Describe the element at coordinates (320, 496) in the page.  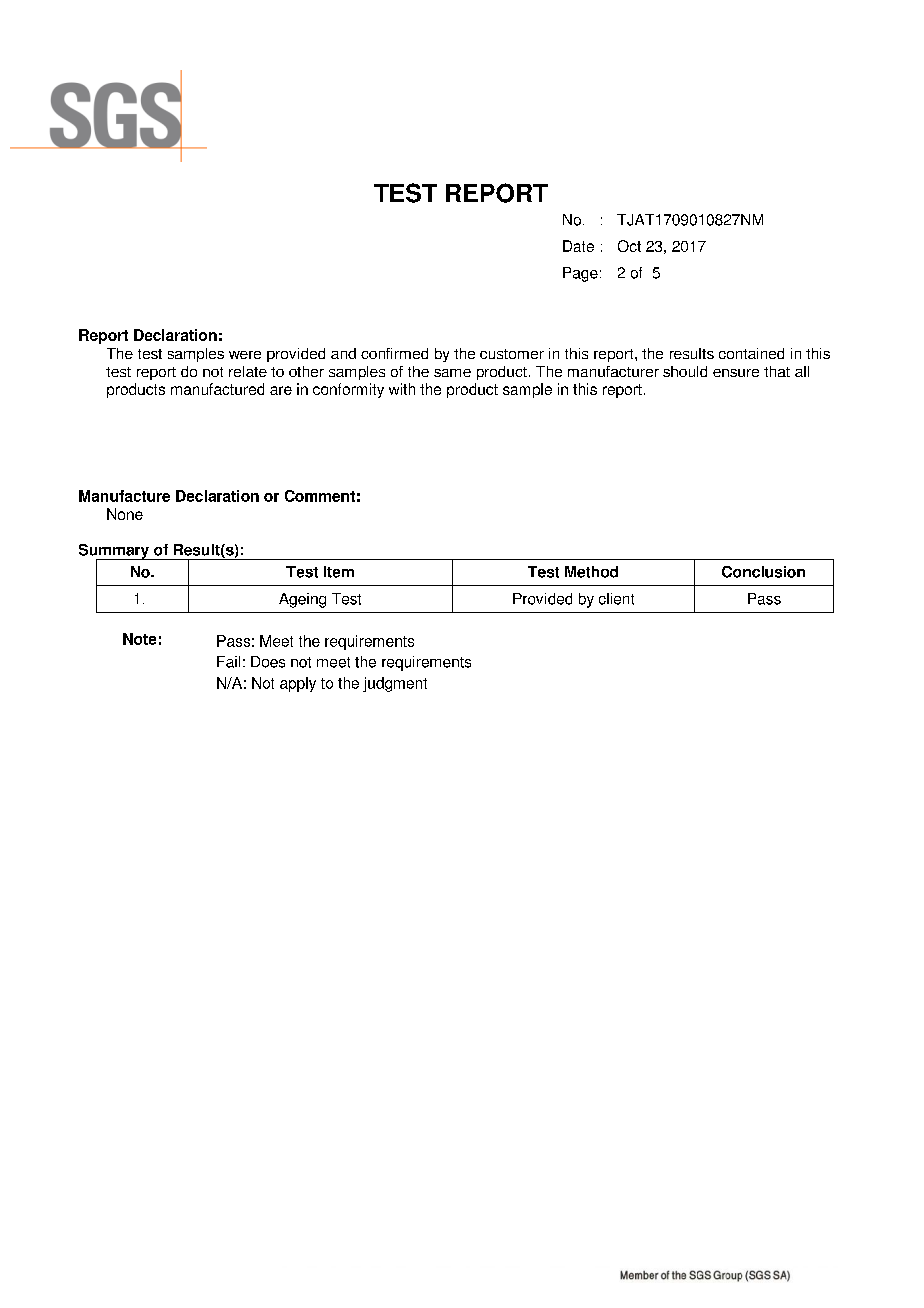
I see `Comment` at that location.
